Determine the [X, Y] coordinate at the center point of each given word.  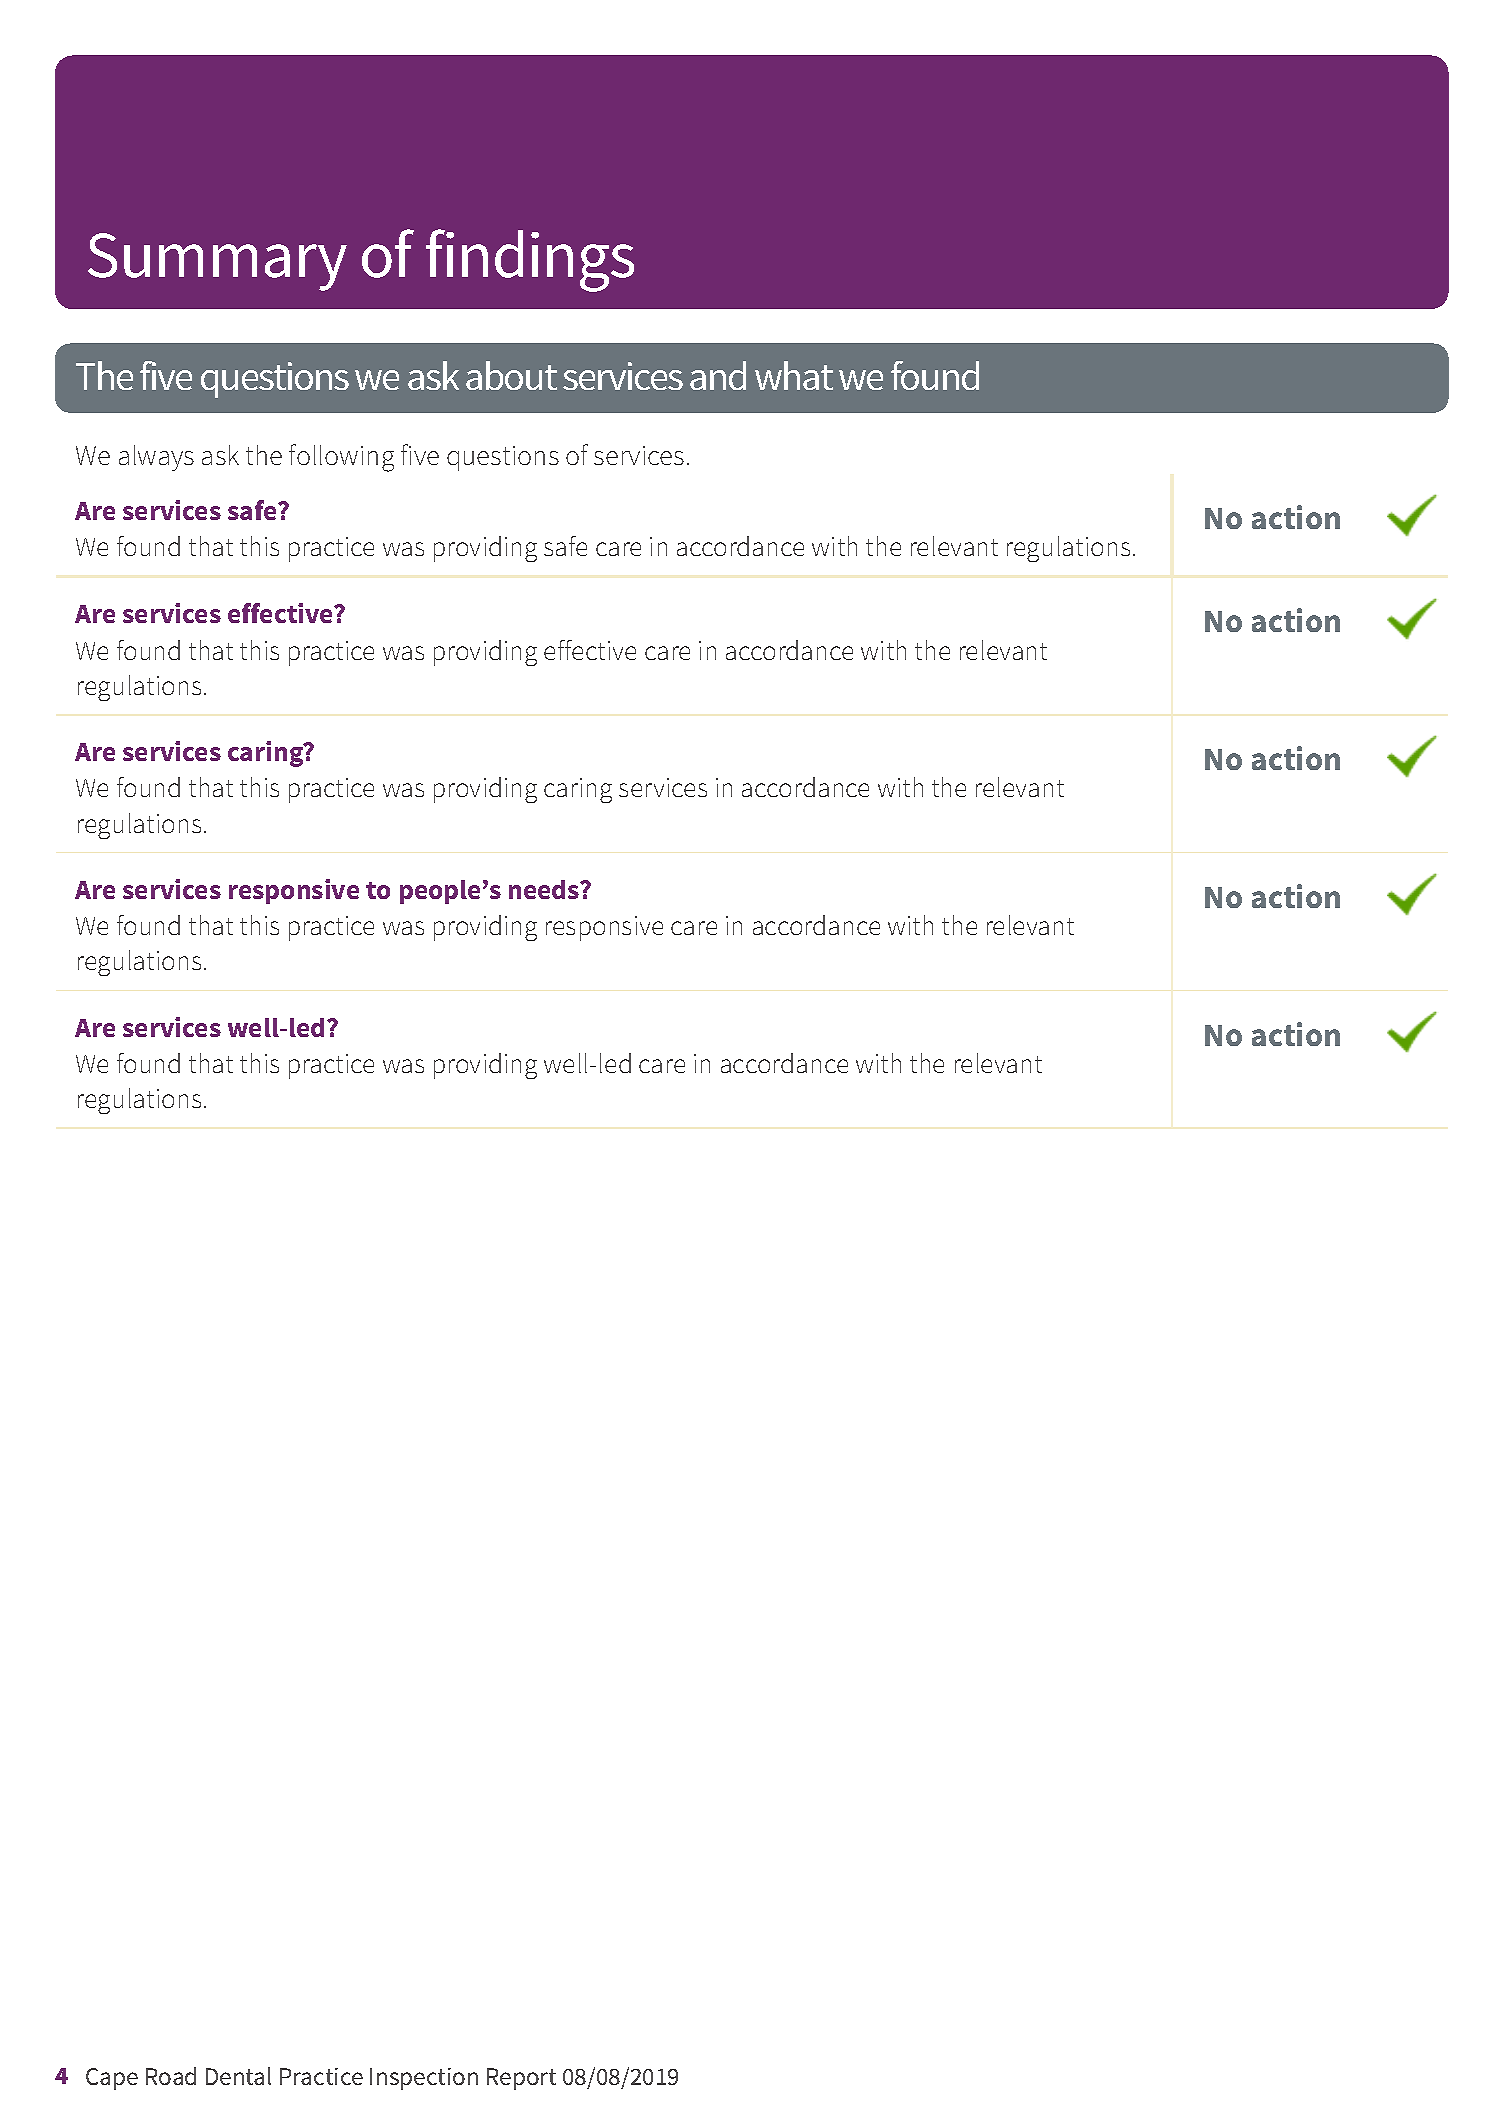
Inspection [424, 2079]
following [341, 458]
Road [171, 2076]
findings [530, 260]
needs [545, 889]
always [156, 458]
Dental [238, 2076]
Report [521, 2079]
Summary [217, 262]
